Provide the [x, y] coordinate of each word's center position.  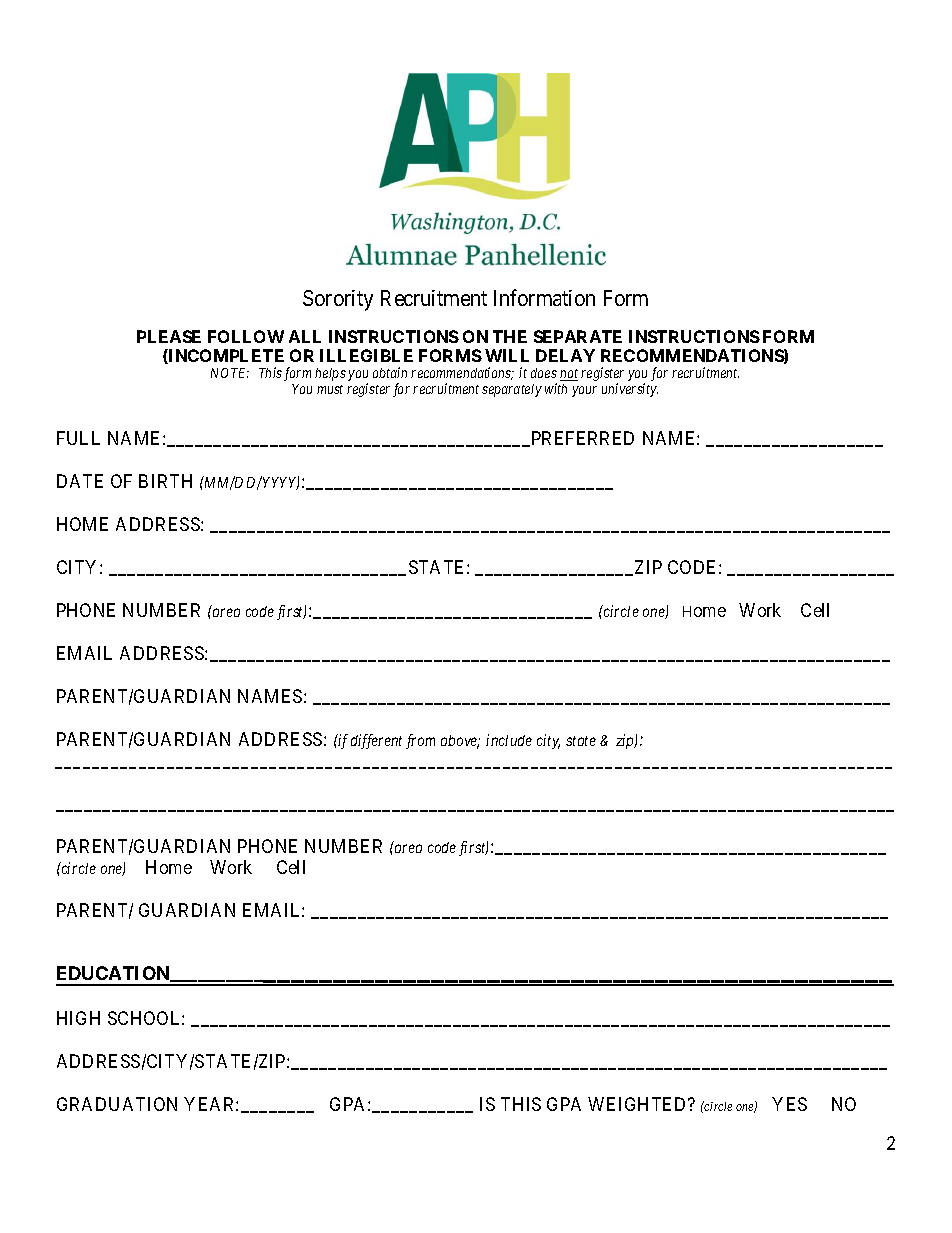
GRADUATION [117, 1104]
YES [789, 1104]
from [420, 741]
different [376, 741]
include [509, 740]
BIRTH [165, 481]
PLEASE [169, 336]
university [630, 390]
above [460, 742]
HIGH [78, 1018]
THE [510, 336]
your [584, 391]
